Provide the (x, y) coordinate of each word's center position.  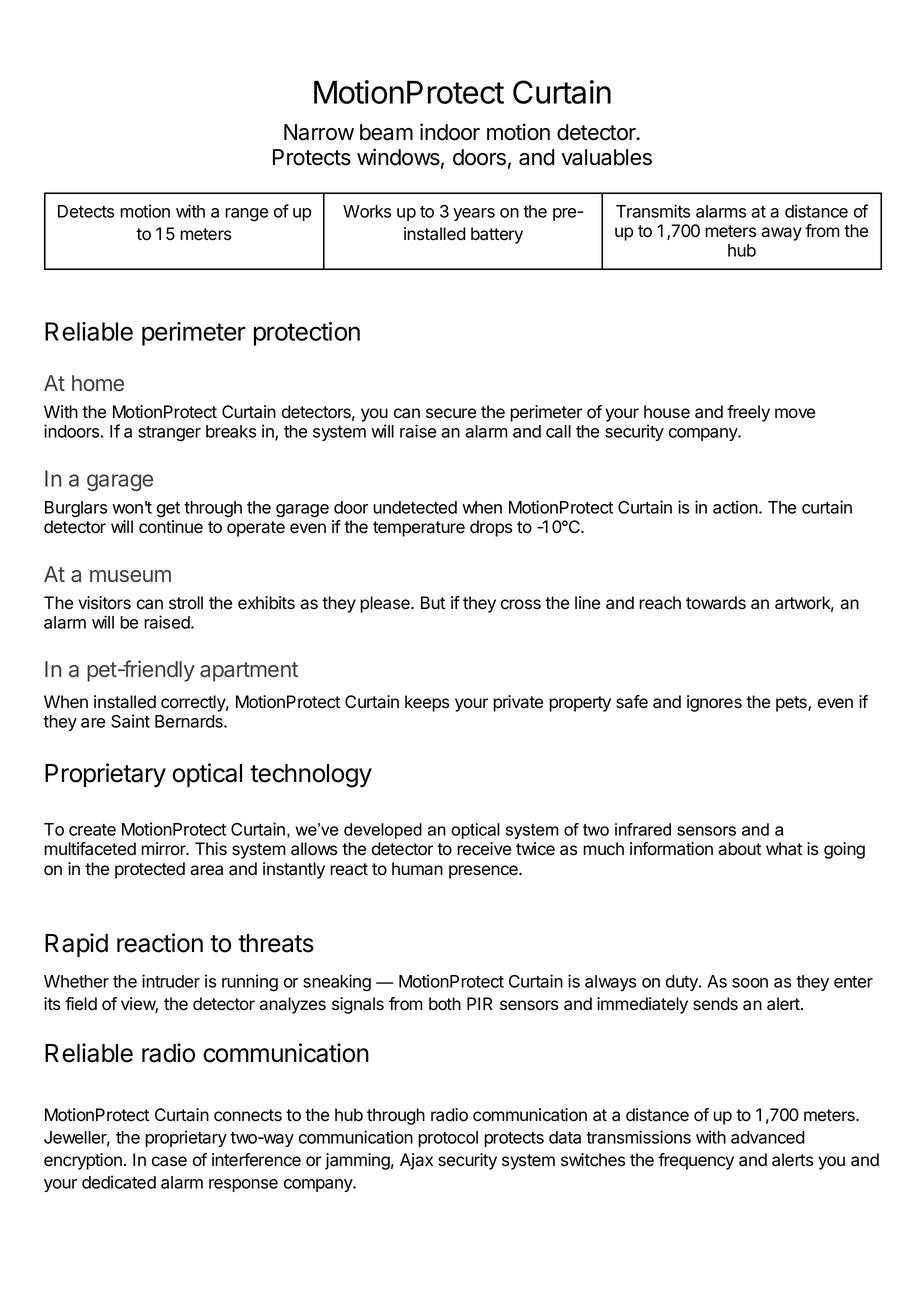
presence (484, 872)
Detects (86, 211)
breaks (231, 431)
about (739, 849)
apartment (249, 672)
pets (792, 704)
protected (150, 870)
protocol (448, 1139)
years (474, 214)
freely (748, 413)
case (169, 1161)
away (781, 234)
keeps (427, 703)
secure (451, 413)
